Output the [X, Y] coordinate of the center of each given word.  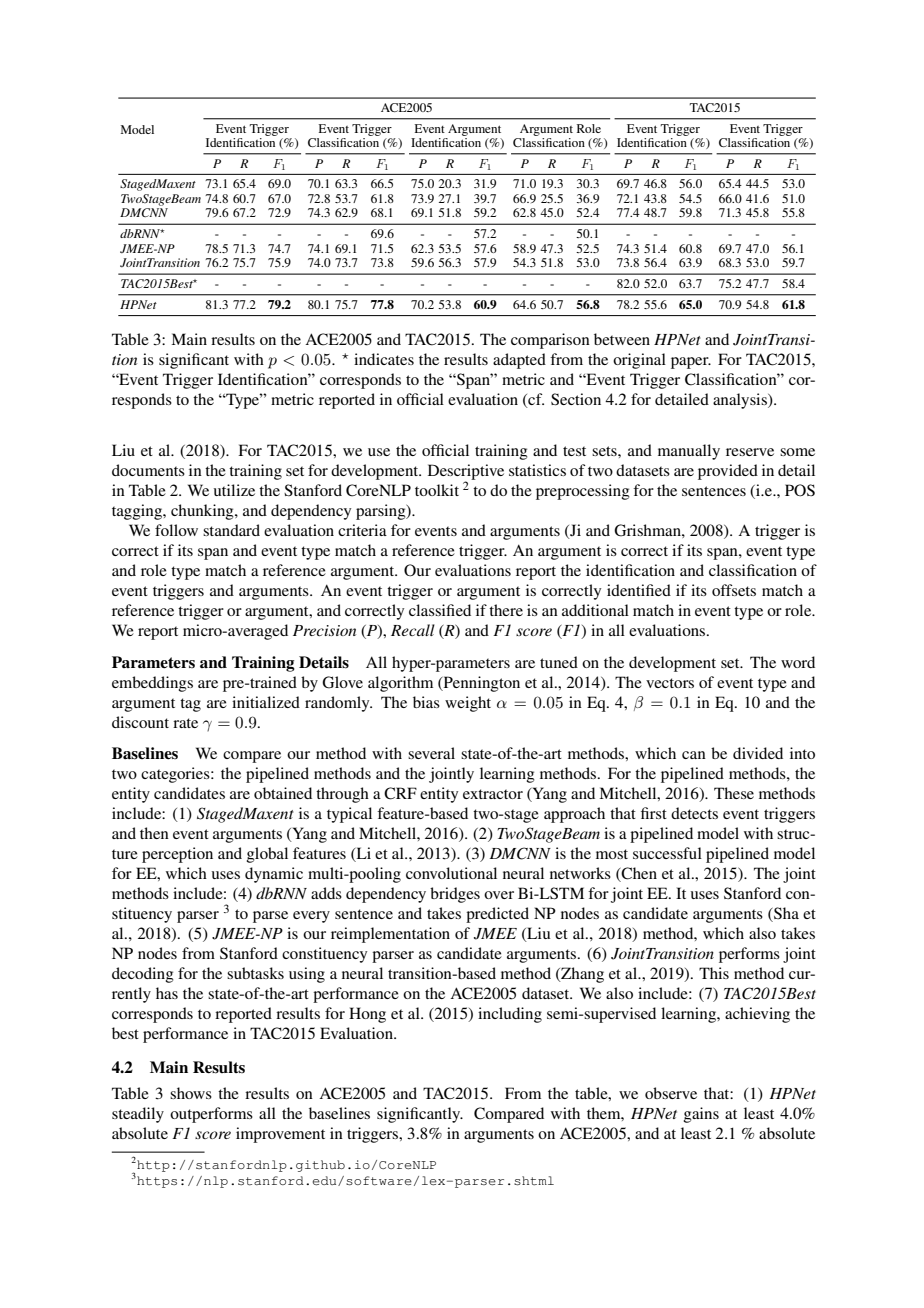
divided [758, 753]
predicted [497, 915]
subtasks [255, 973]
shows [191, 1093]
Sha [785, 914]
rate [185, 723]
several [431, 753]
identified [639, 590]
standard [231, 530]
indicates [384, 359]
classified [440, 610]
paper [691, 363]
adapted [519, 361]
